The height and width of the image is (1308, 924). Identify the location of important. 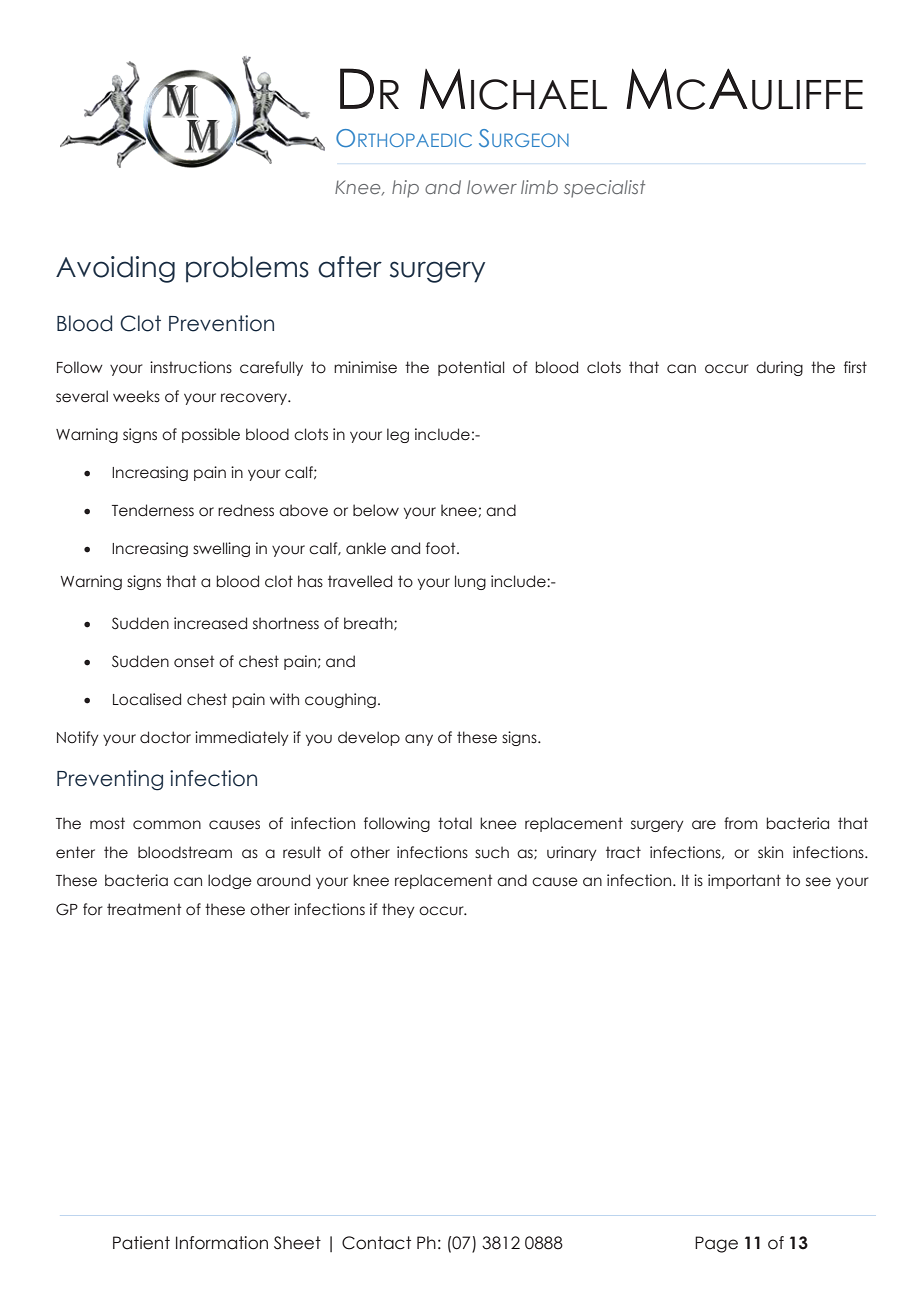
(744, 881).
